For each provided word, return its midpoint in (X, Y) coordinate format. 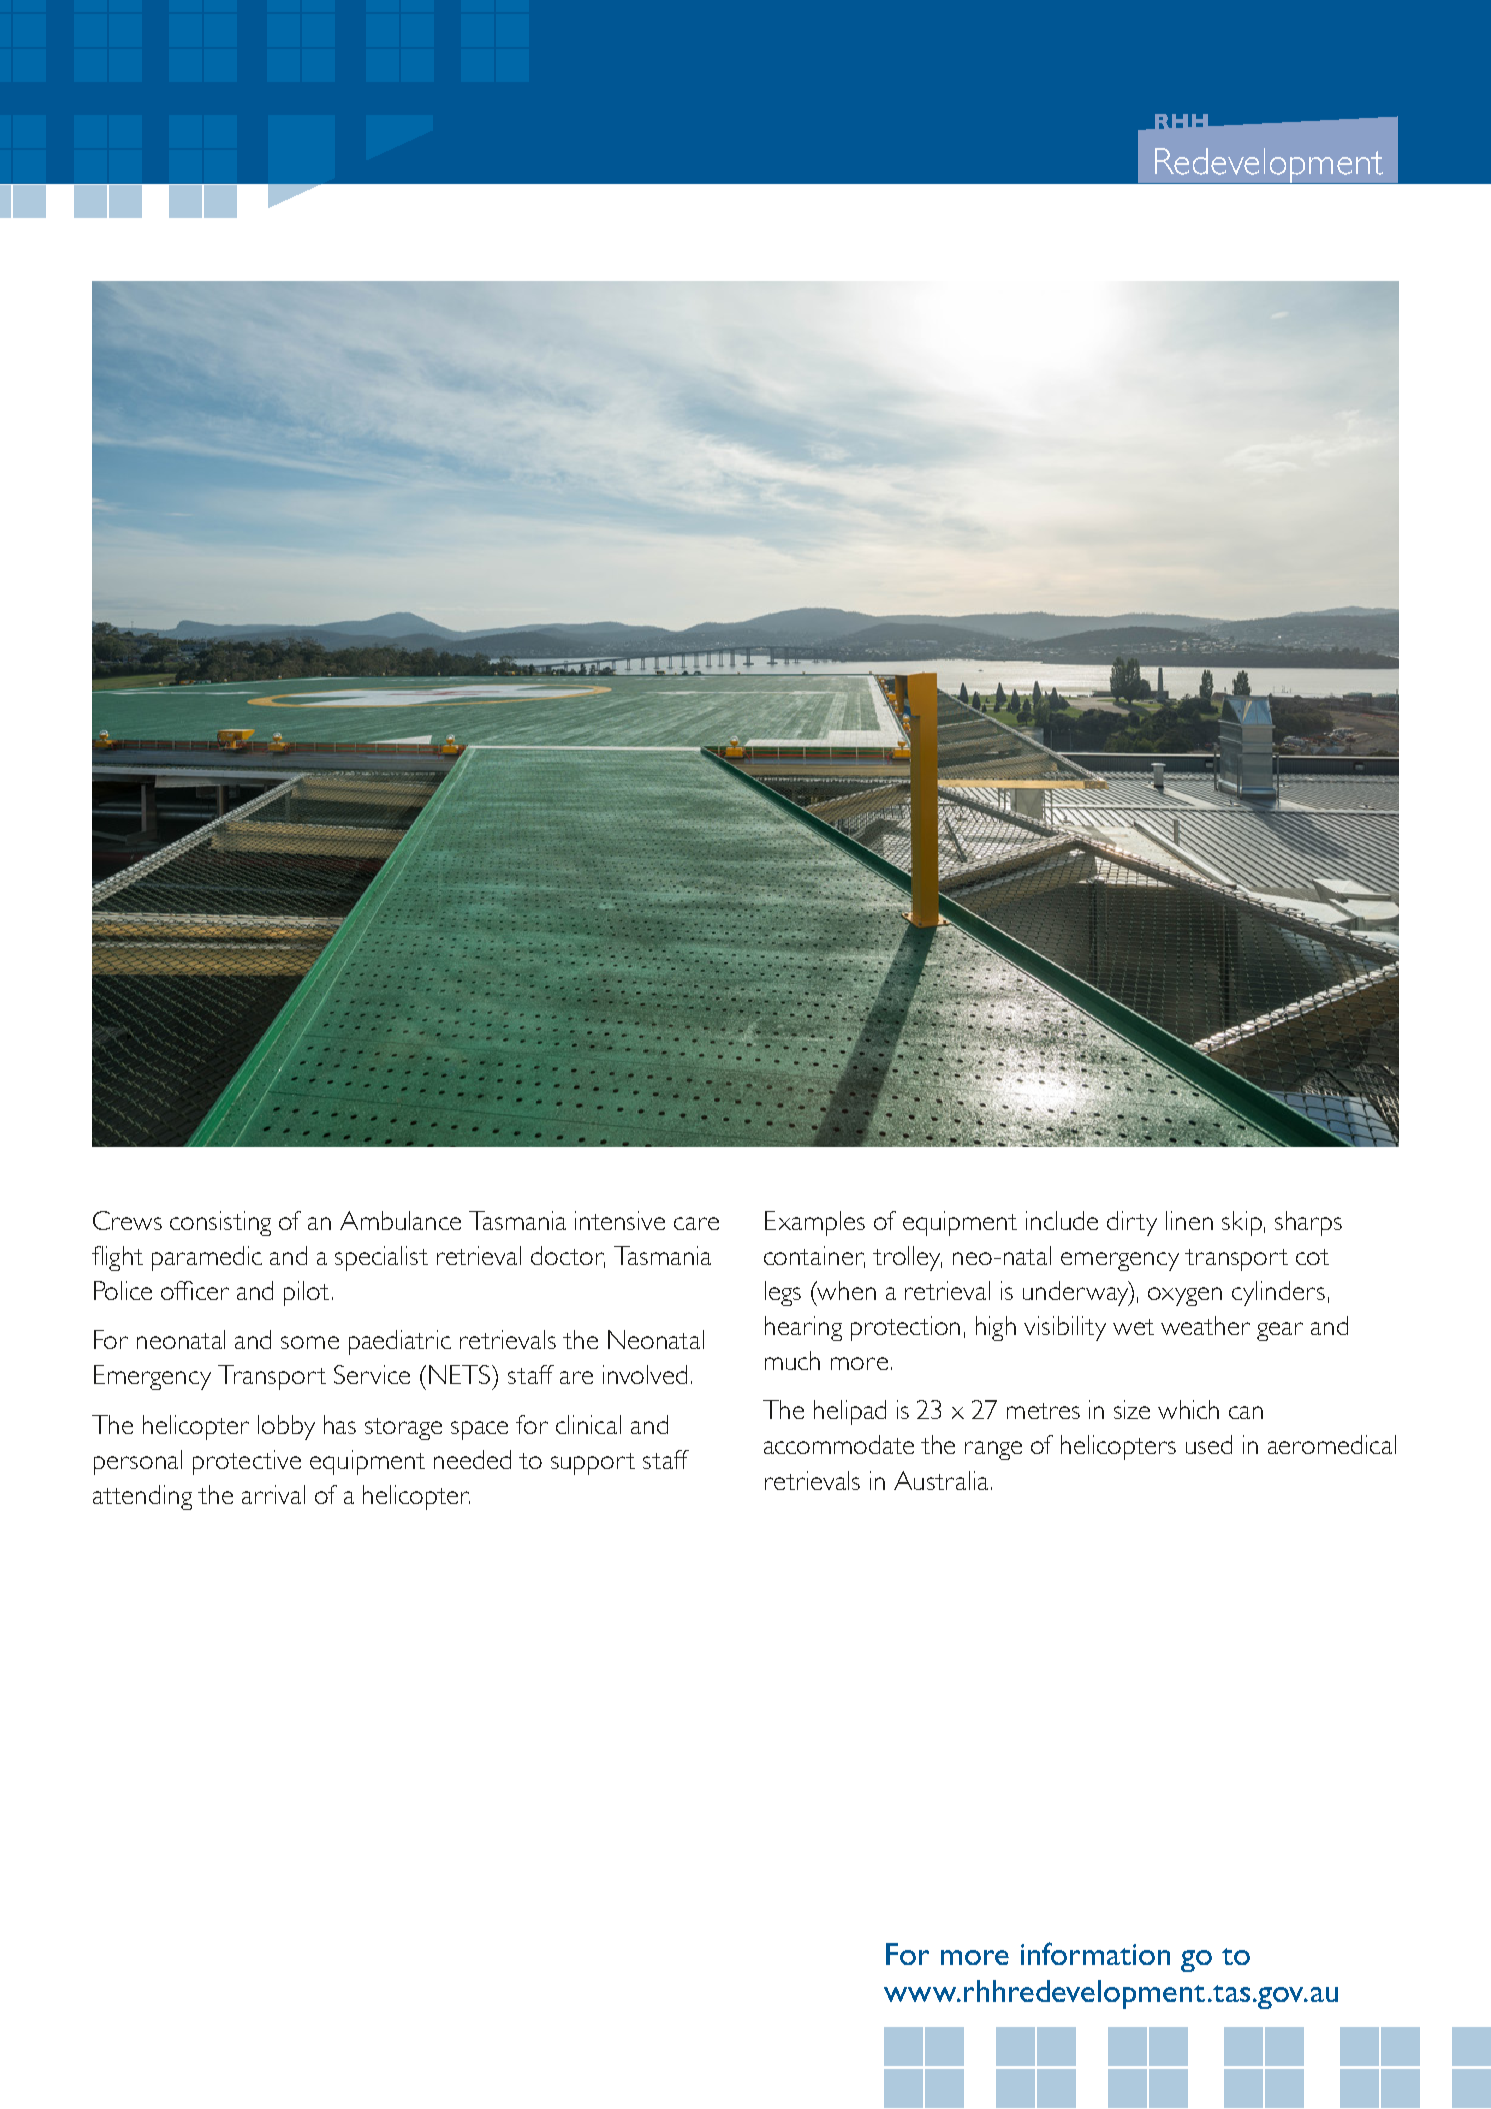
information (1095, 1953)
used (1209, 1444)
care (696, 1223)
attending (142, 1497)
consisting (220, 1223)
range (993, 1450)
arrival (273, 1494)
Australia (941, 1480)
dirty (1132, 1223)
